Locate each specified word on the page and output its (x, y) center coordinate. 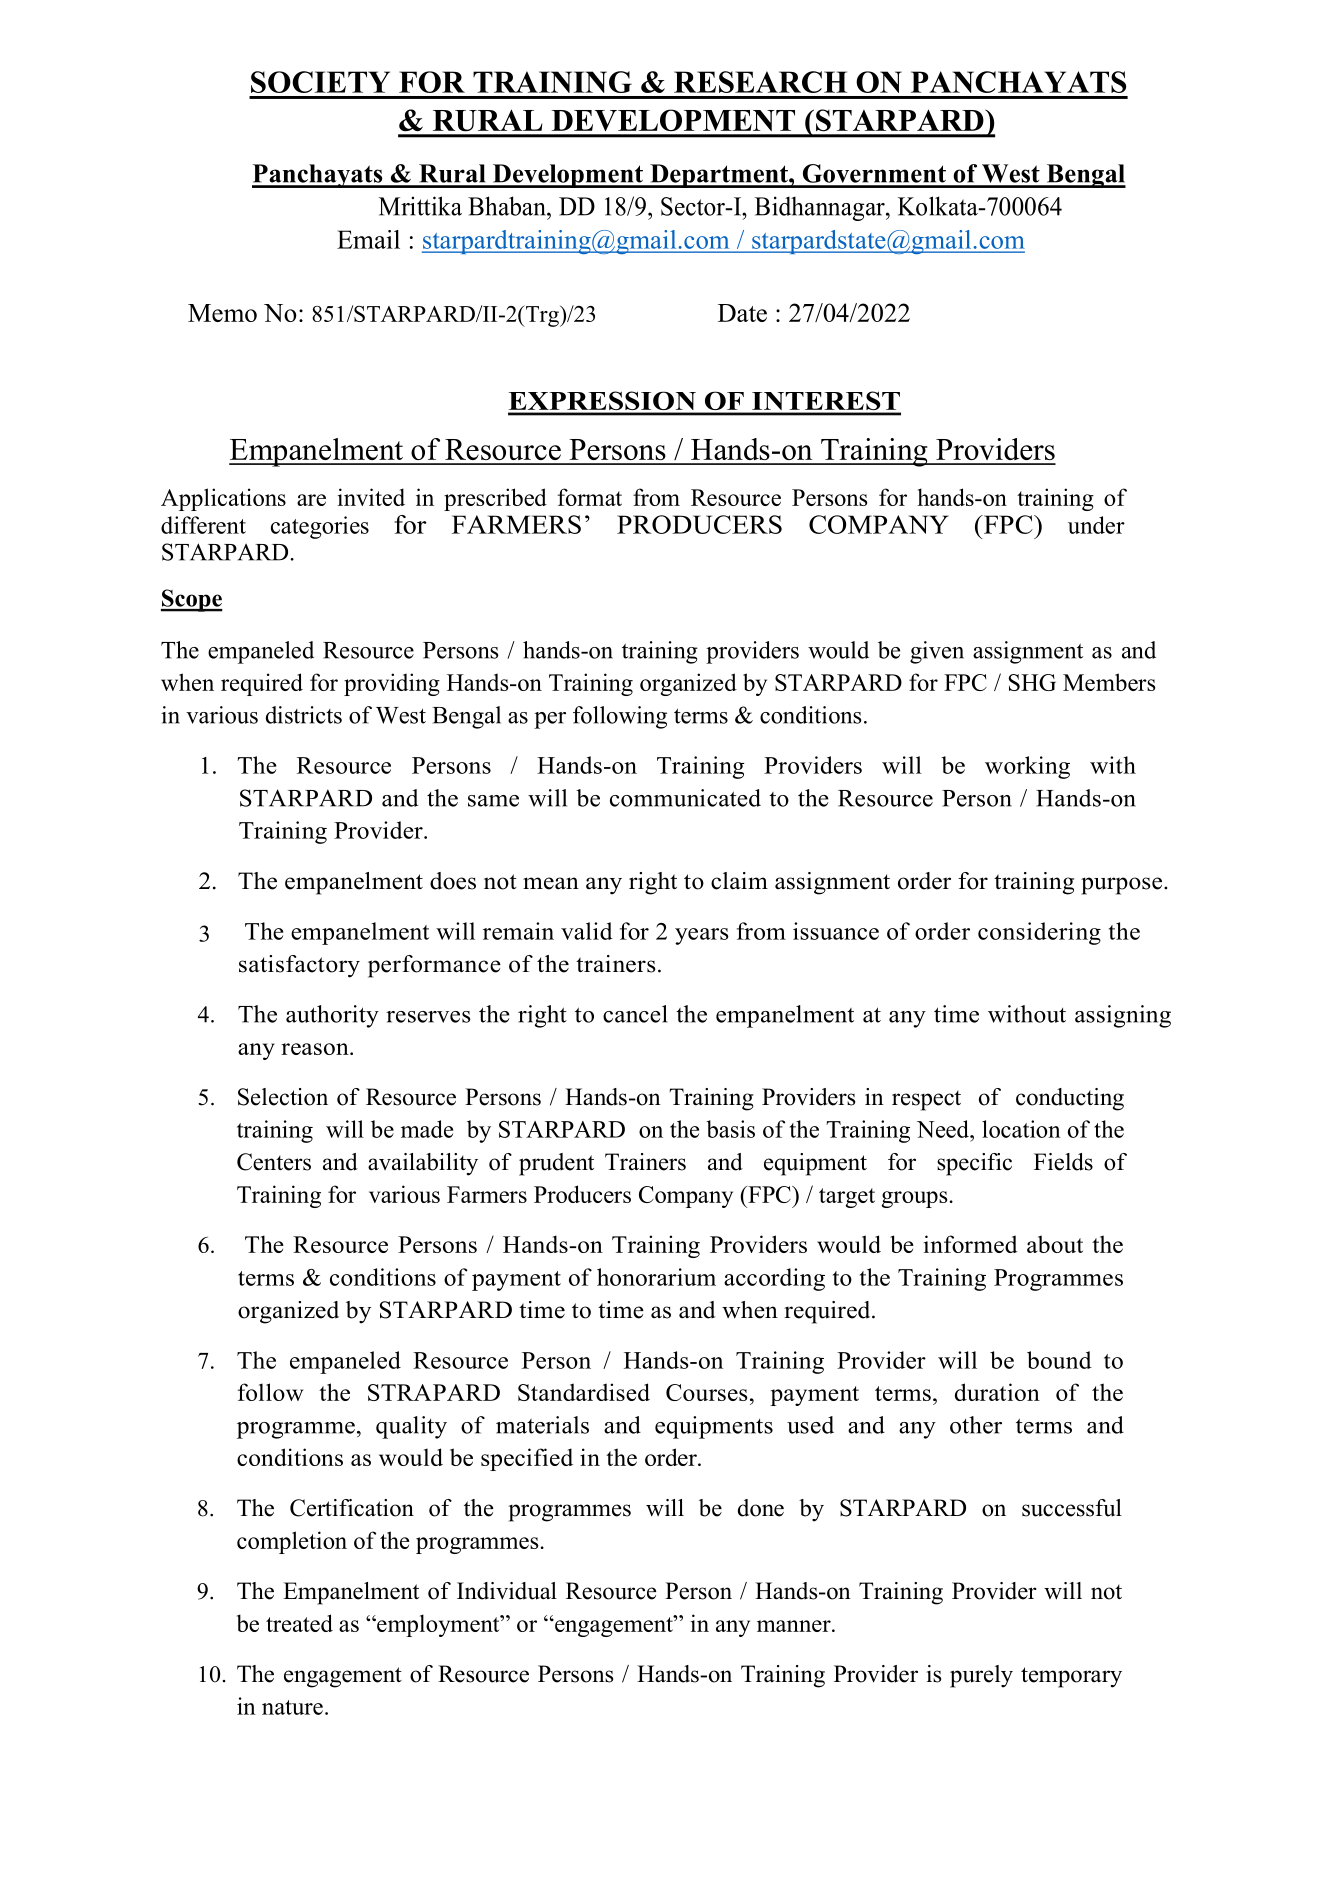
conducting (1070, 1099)
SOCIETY (320, 82)
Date (742, 313)
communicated (685, 798)
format (590, 497)
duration (997, 1392)
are (311, 500)
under (1096, 525)
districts (304, 715)
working (1027, 767)
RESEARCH (760, 82)
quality (411, 1427)
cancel (635, 1014)
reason (316, 1049)
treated (299, 1623)
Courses (707, 1392)
